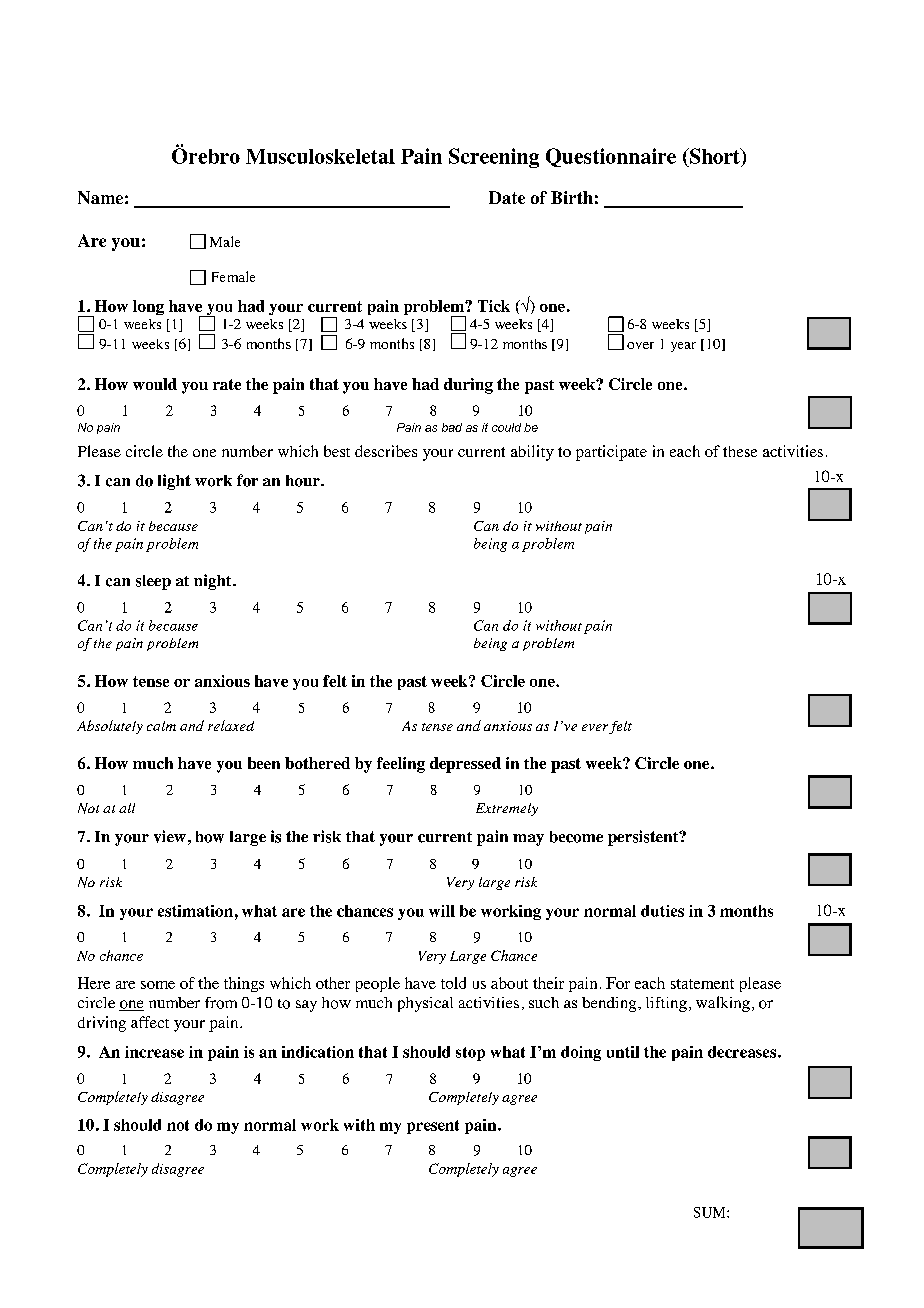  Describe the element at coordinates (386, 451) in the image. I see `describes` at that location.
